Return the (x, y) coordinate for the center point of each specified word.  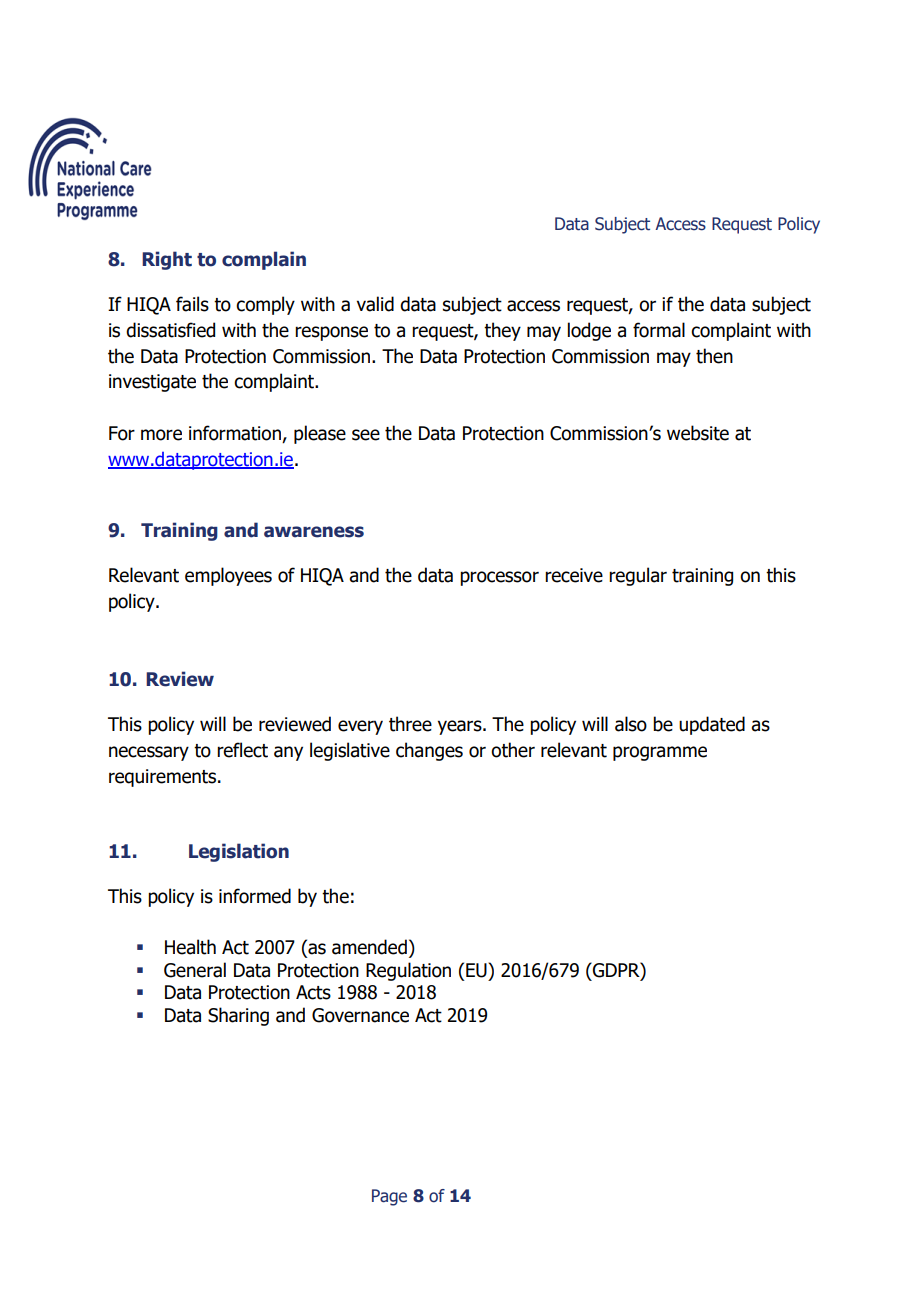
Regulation (408, 971)
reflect (242, 750)
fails (192, 304)
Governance (360, 1015)
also (631, 724)
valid (375, 304)
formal (659, 330)
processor (499, 578)
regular (638, 576)
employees (228, 576)
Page (389, 1197)
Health (190, 947)
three (410, 724)
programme (660, 753)
